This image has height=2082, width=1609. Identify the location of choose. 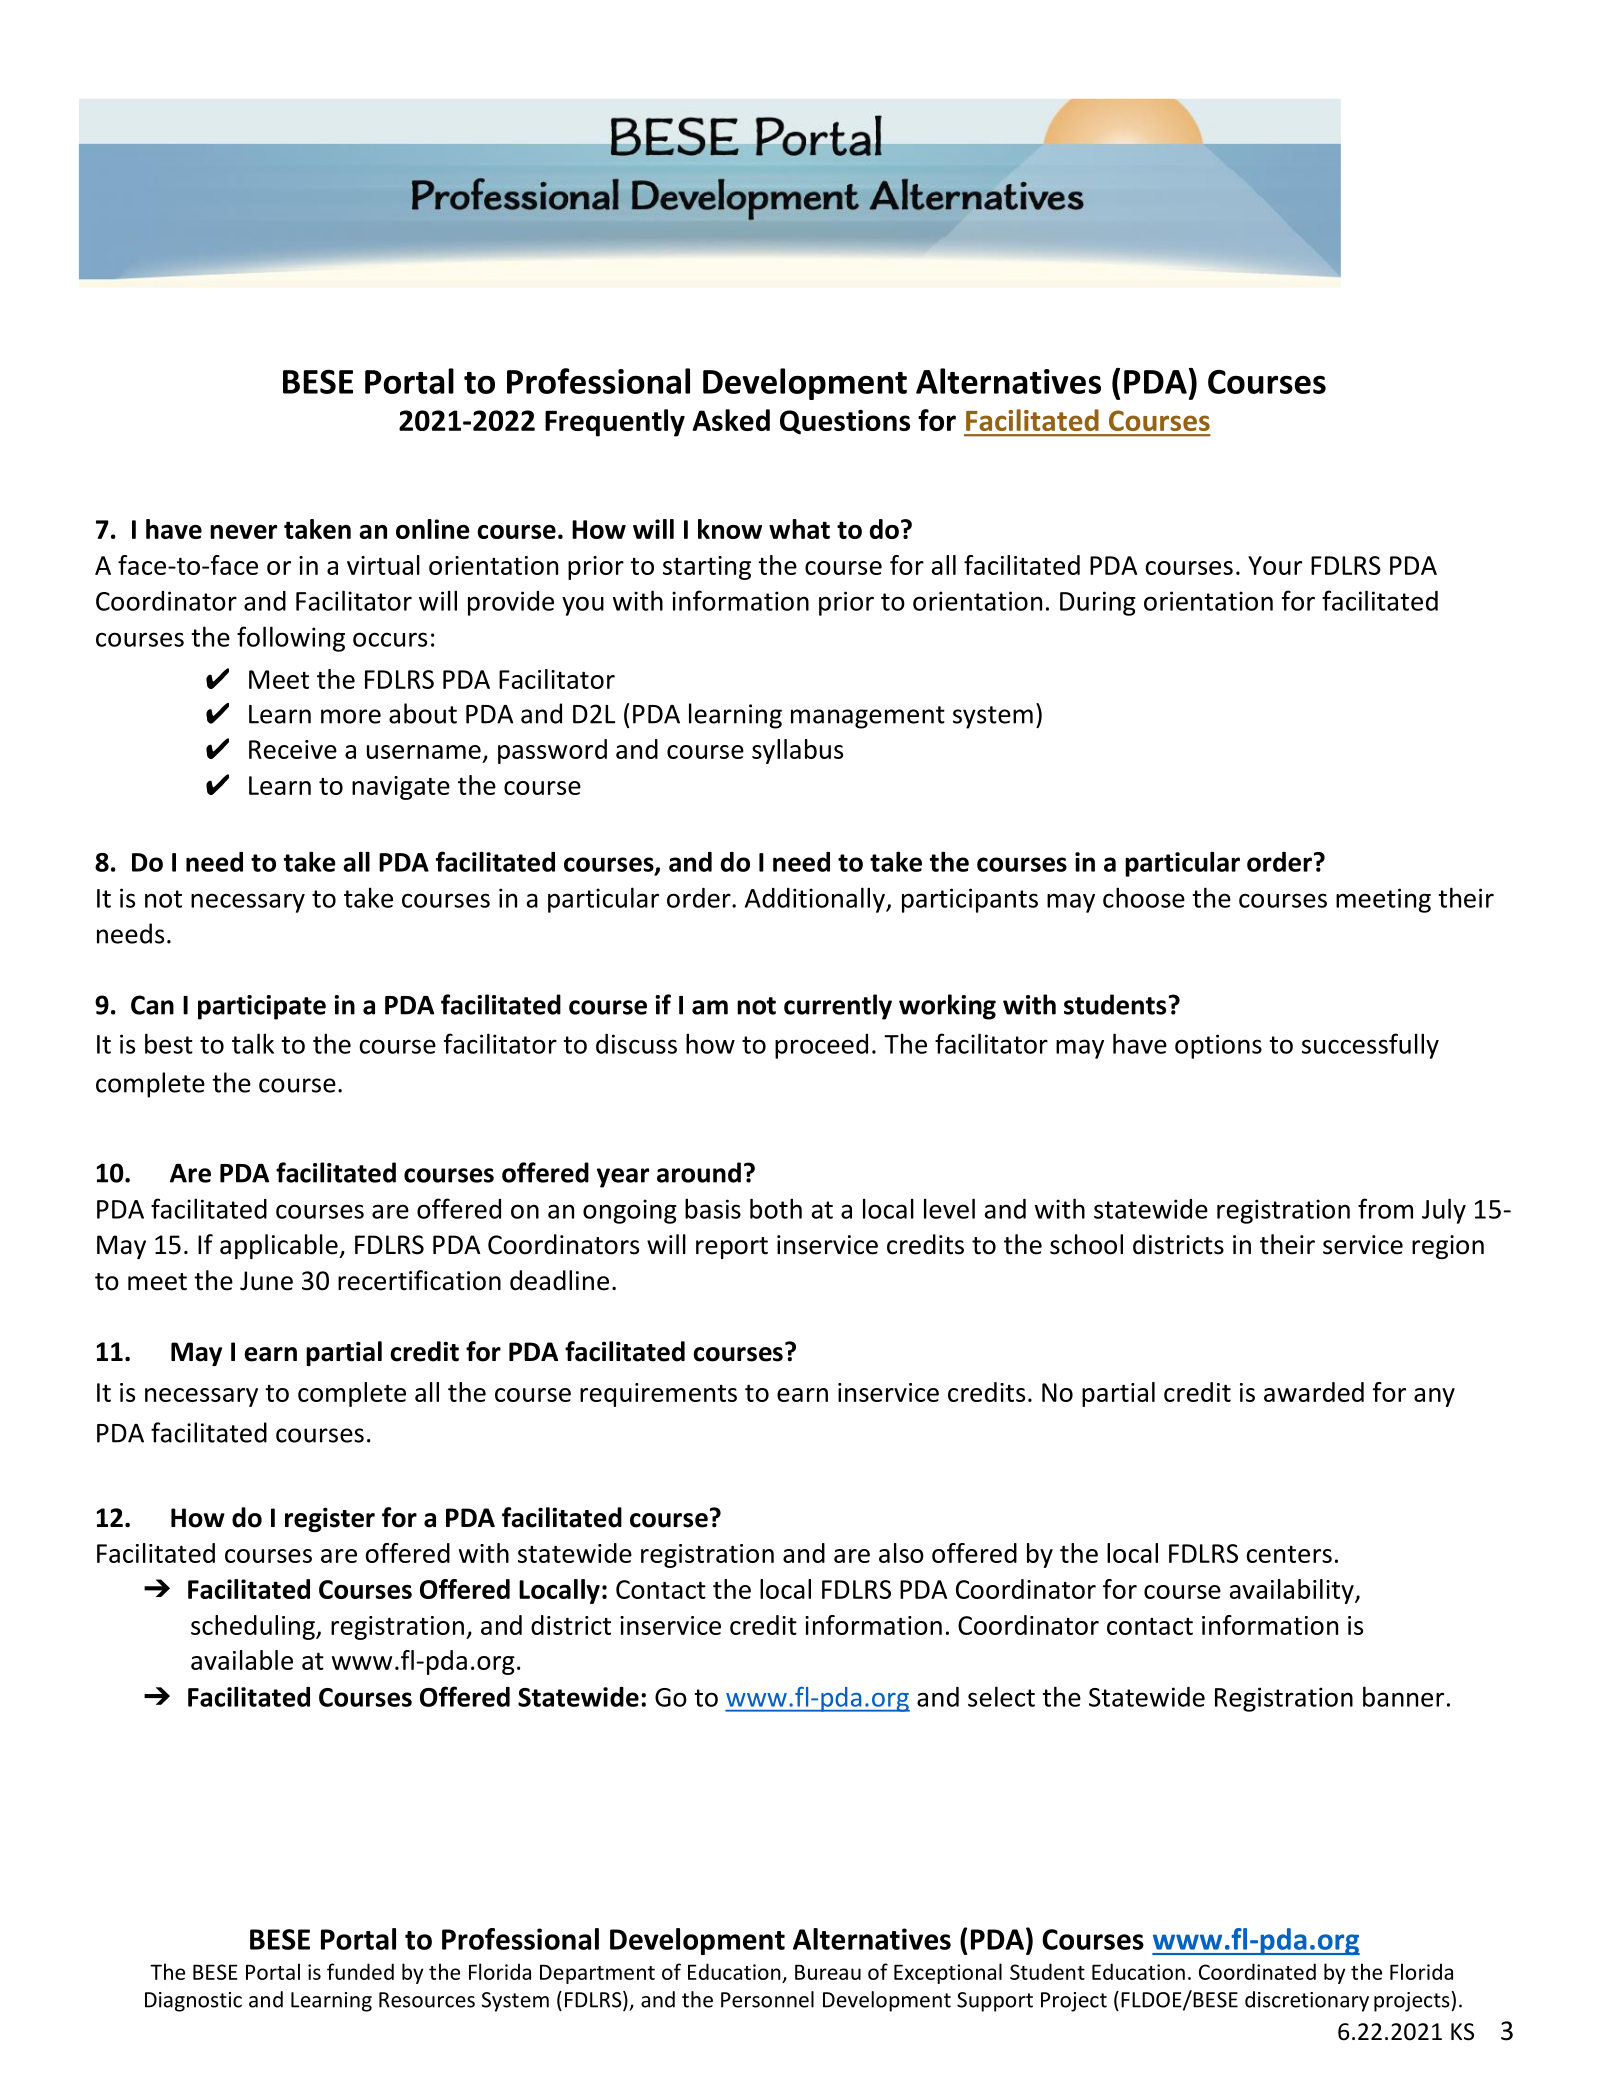
(1144, 897).
